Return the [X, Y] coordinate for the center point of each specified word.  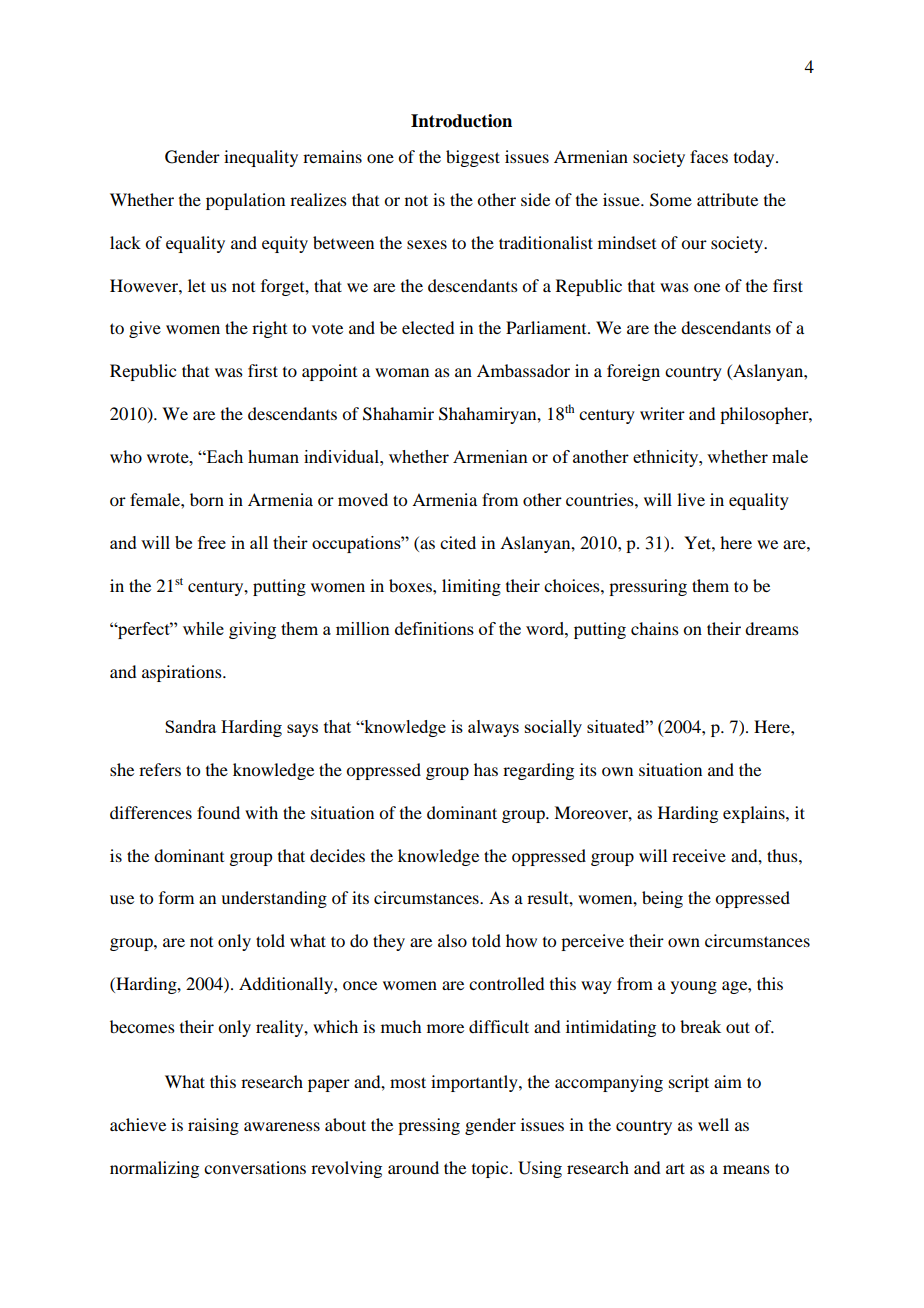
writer [662, 413]
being [662, 899]
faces [709, 156]
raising [213, 1126]
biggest [473, 158]
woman [402, 372]
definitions [434, 628]
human [273, 456]
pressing [429, 1126]
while [203, 628]
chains [655, 628]
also [452, 940]
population [245, 201]
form [176, 897]
